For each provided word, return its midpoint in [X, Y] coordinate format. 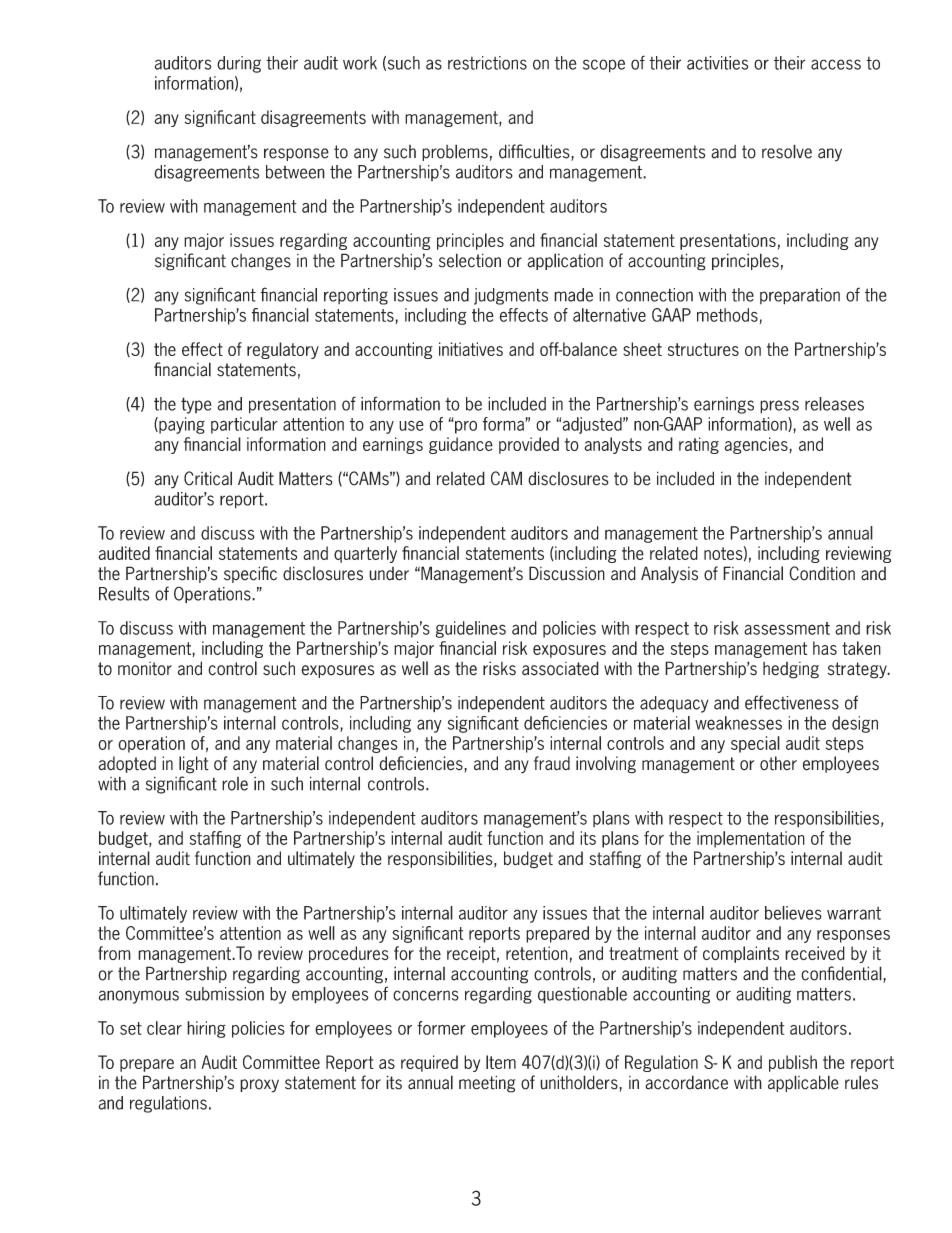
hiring [206, 1029]
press [779, 407]
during [239, 64]
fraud [552, 763]
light [194, 765]
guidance [461, 445]
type [196, 405]
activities [717, 63]
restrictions [487, 63]
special [755, 744]
